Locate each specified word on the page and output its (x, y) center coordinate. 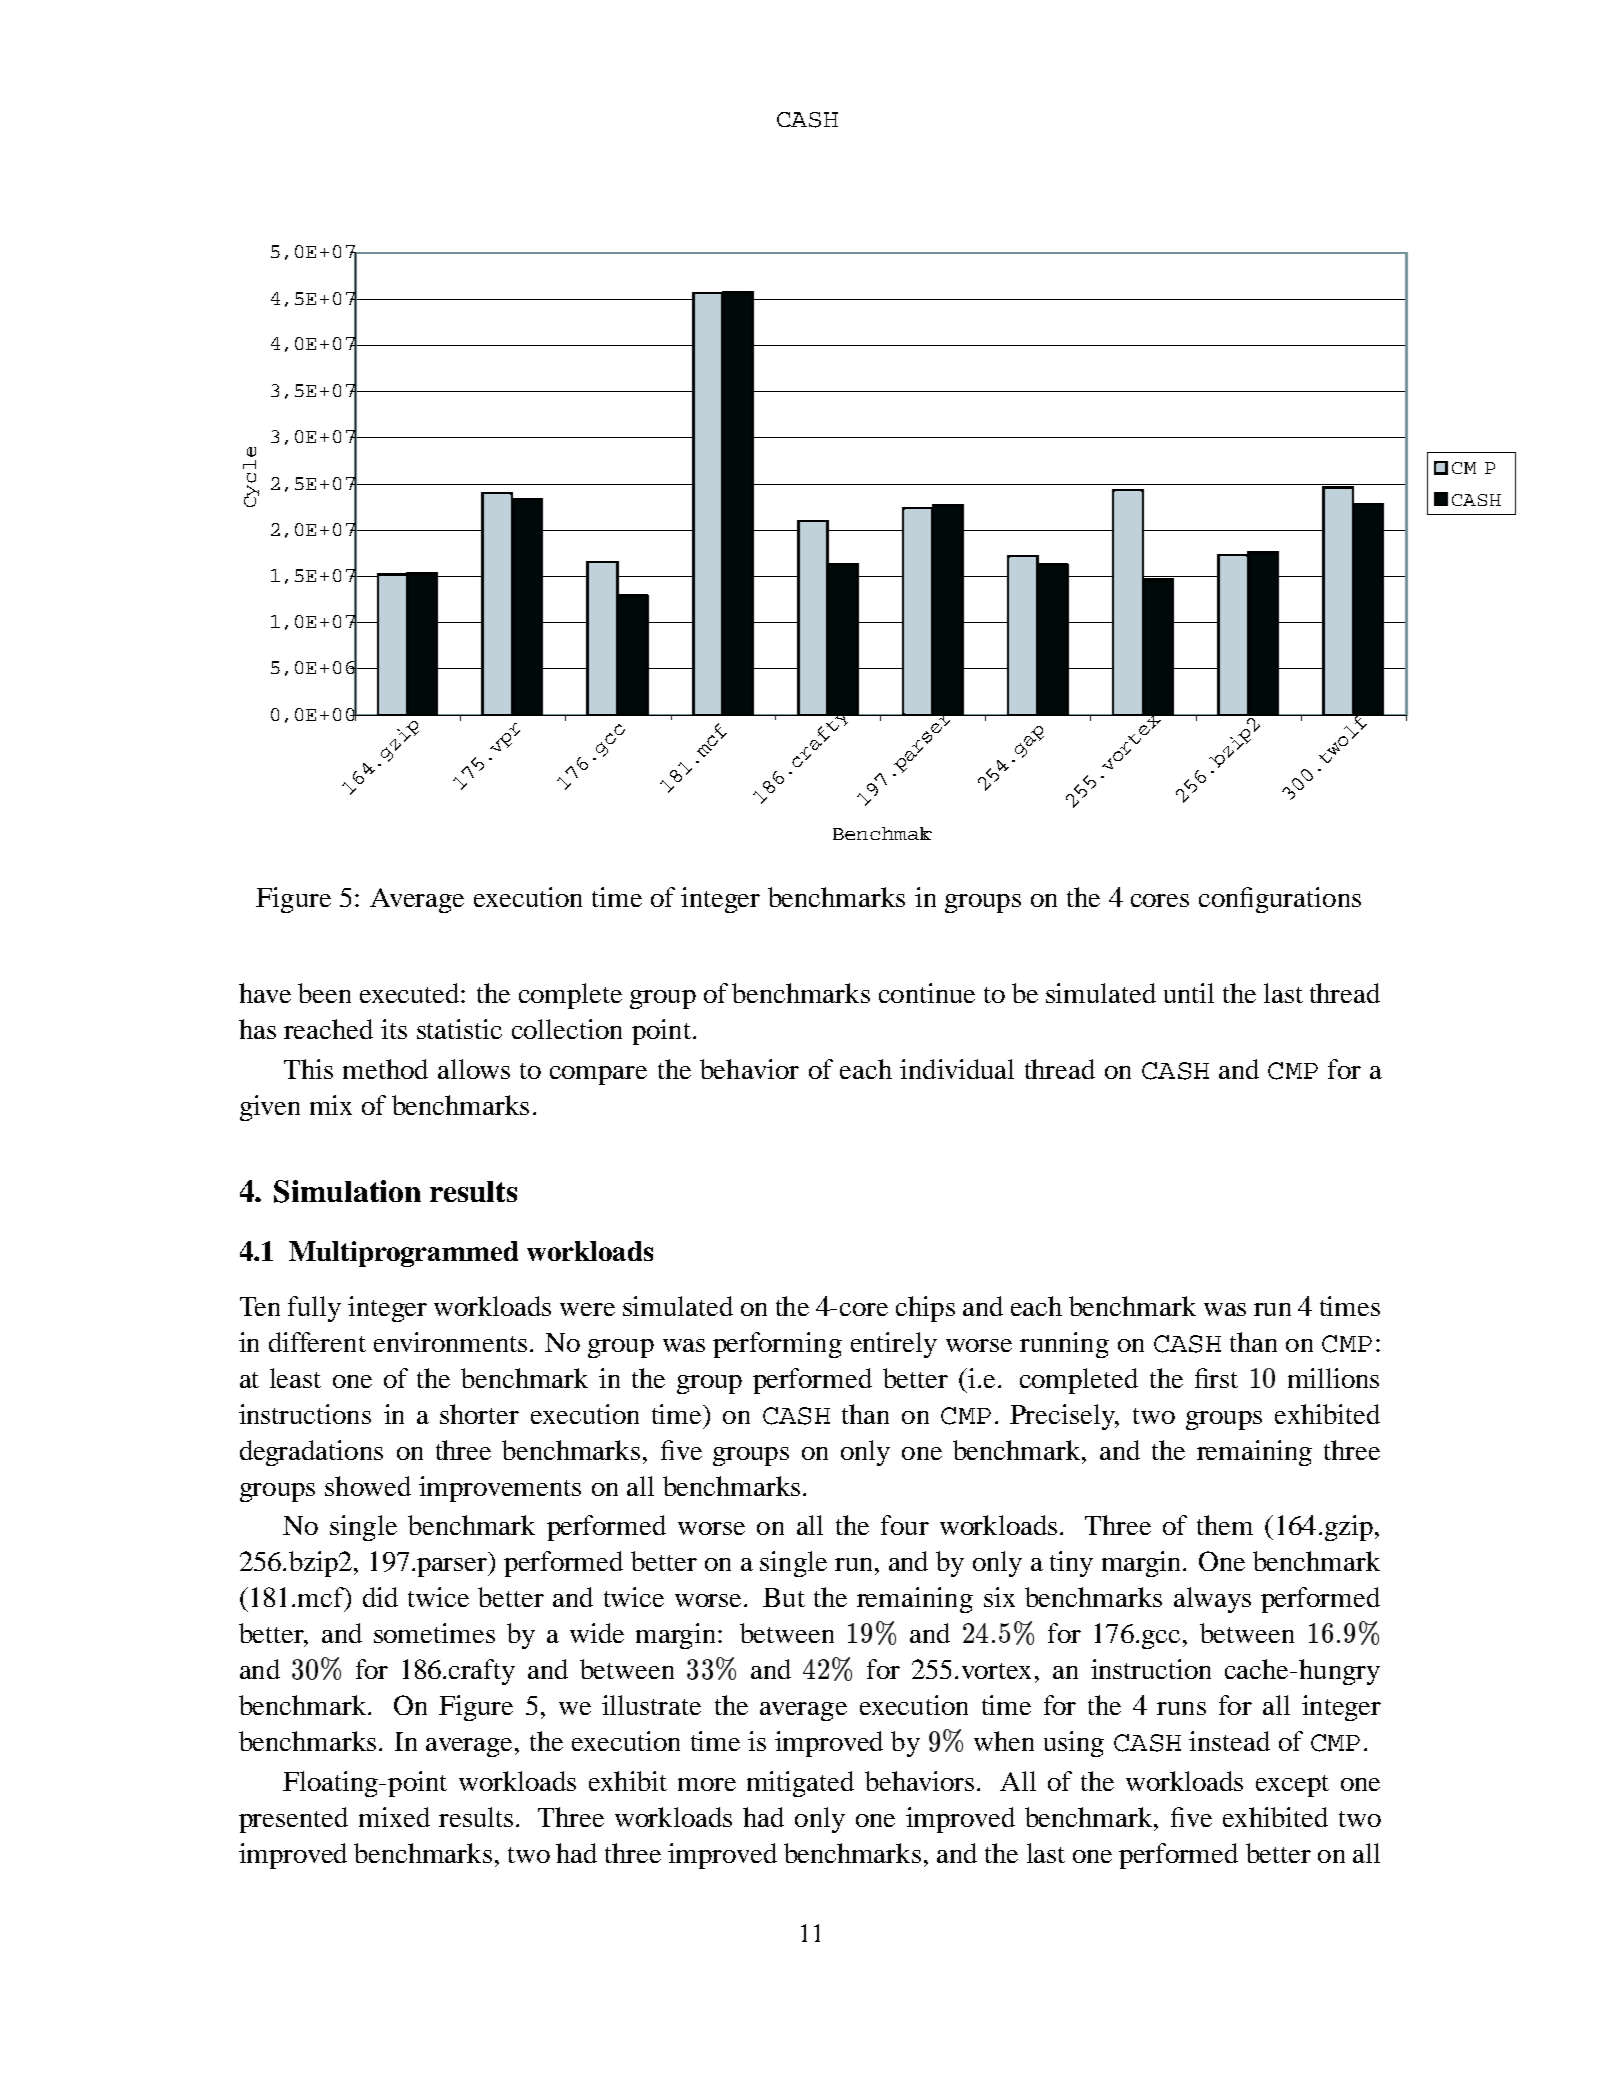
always (1212, 1600)
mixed (394, 1817)
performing (777, 1345)
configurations (1280, 900)
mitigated (800, 1784)
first (1216, 1378)
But (784, 1597)
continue (927, 993)
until (1189, 993)
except (1292, 1786)
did (380, 1597)
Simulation (347, 1191)
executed (411, 993)
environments (450, 1342)
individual (957, 1069)
